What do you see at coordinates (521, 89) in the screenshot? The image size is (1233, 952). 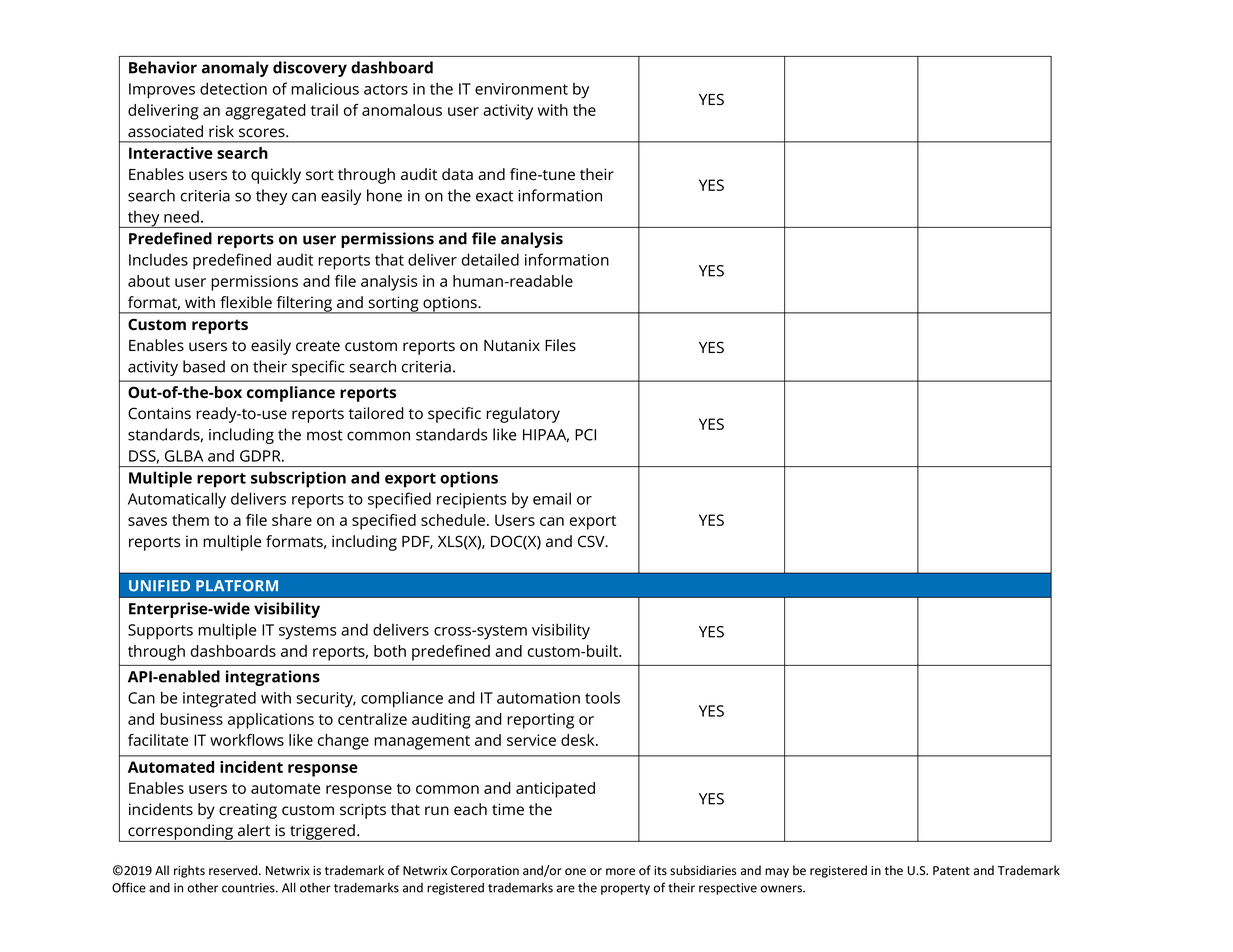 I see `environment` at bounding box center [521, 89].
